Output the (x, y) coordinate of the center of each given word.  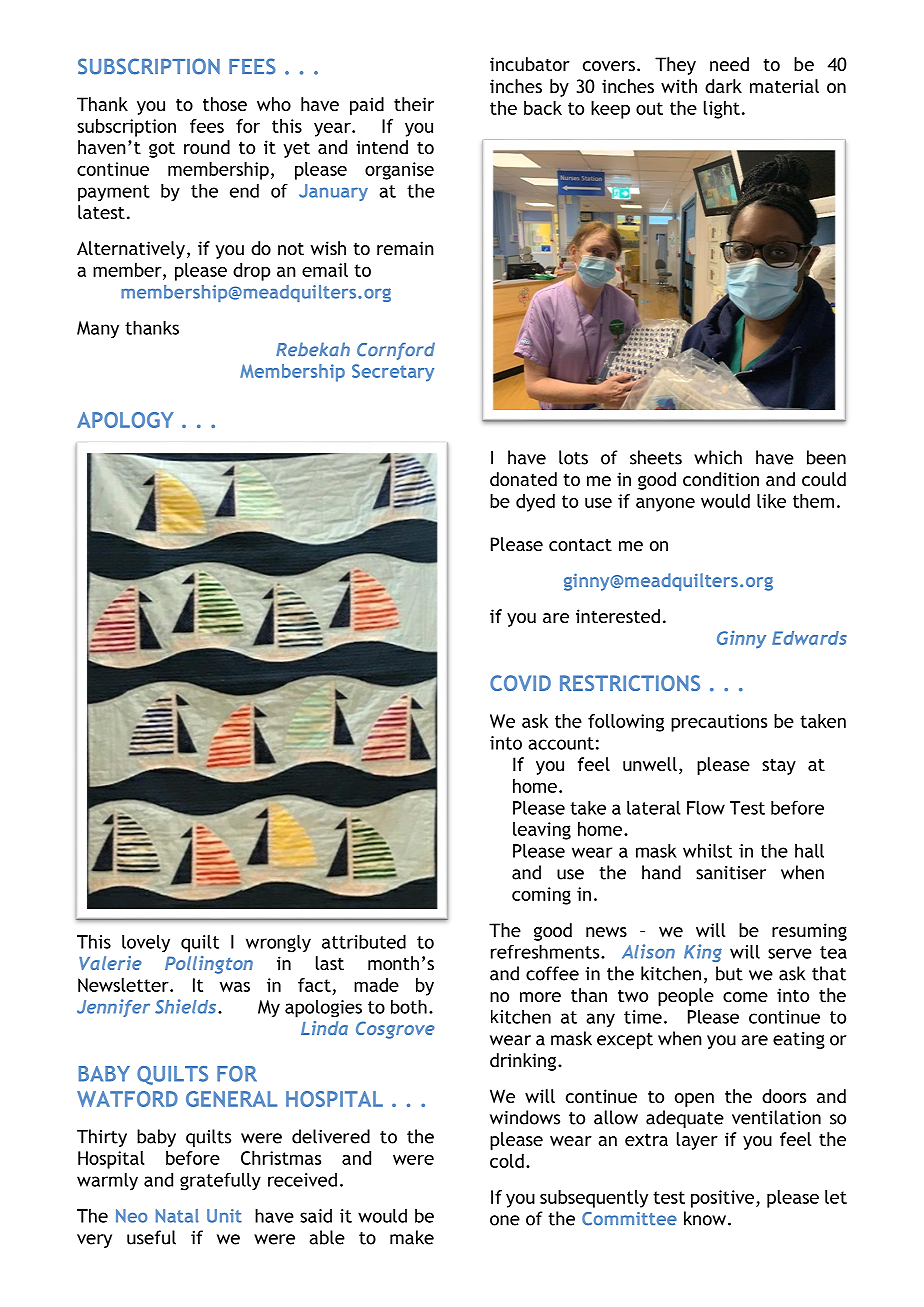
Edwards (809, 638)
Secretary (393, 373)
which (718, 457)
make (412, 1237)
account (561, 743)
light (722, 110)
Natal (177, 1216)
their (414, 104)
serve (790, 953)
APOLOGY (125, 420)
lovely (146, 943)
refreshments (546, 951)
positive (722, 1199)
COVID (520, 683)
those (225, 104)
